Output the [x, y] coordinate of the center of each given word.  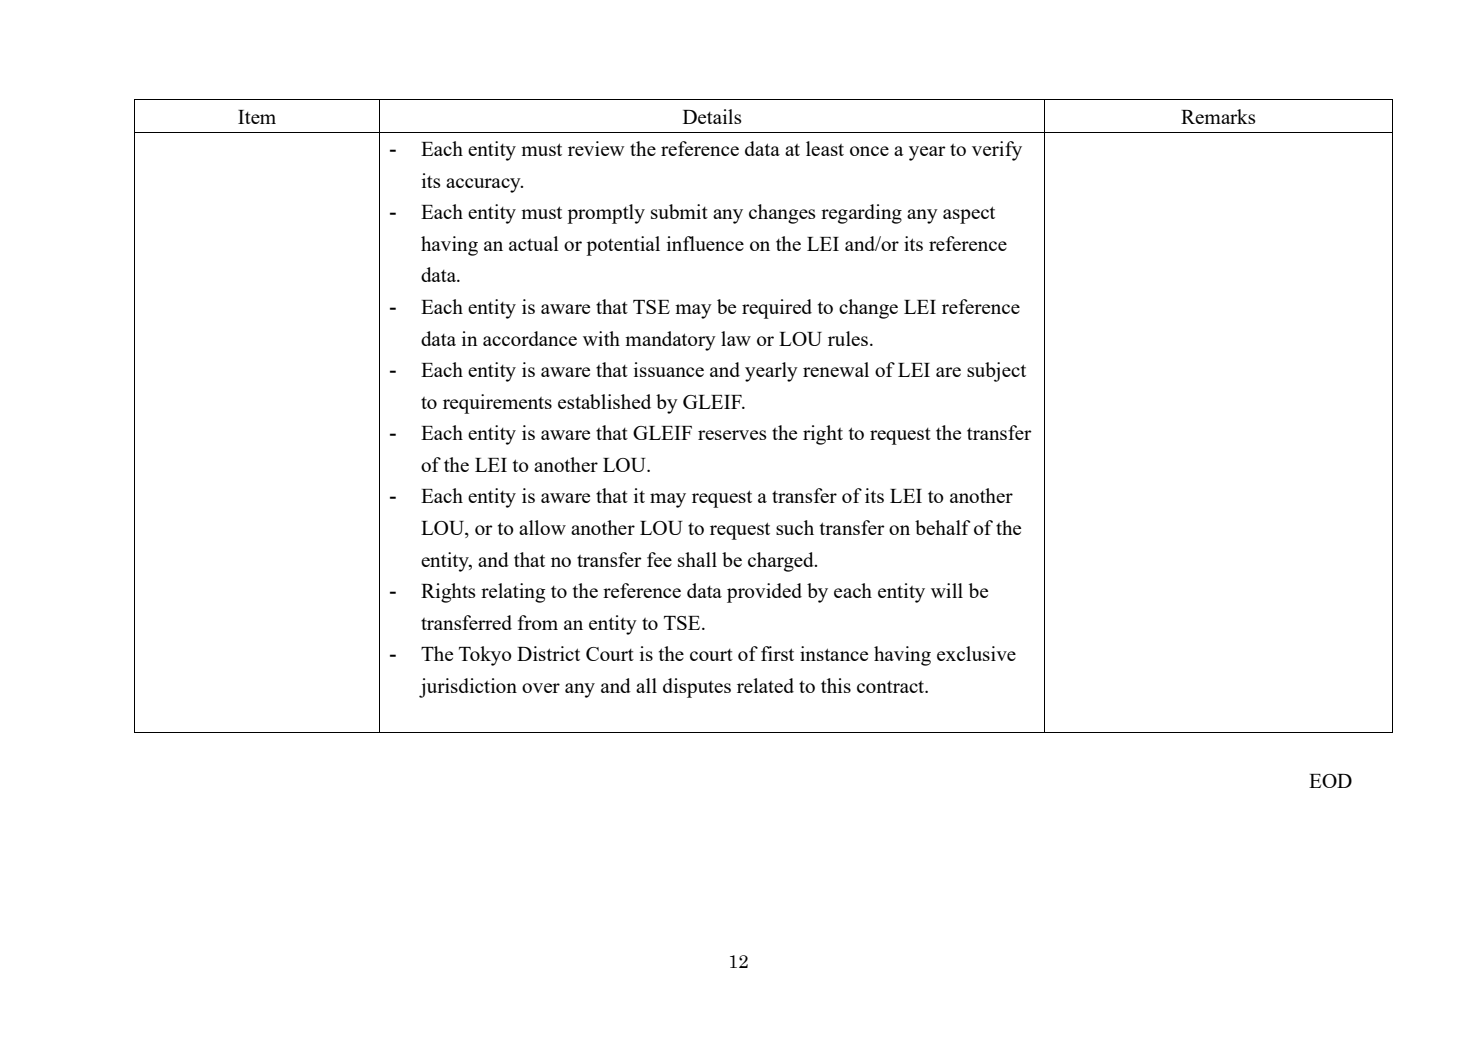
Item [257, 117]
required [777, 309]
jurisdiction [468, 688]
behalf [942, 527]
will [947, 590]
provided [764, 593]
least [825, 148]
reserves [732, 435]
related [765, 685]
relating [513, 593]
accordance [530, 338]
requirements [497, 404]
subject [996, 372]
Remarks [1218, 116]
